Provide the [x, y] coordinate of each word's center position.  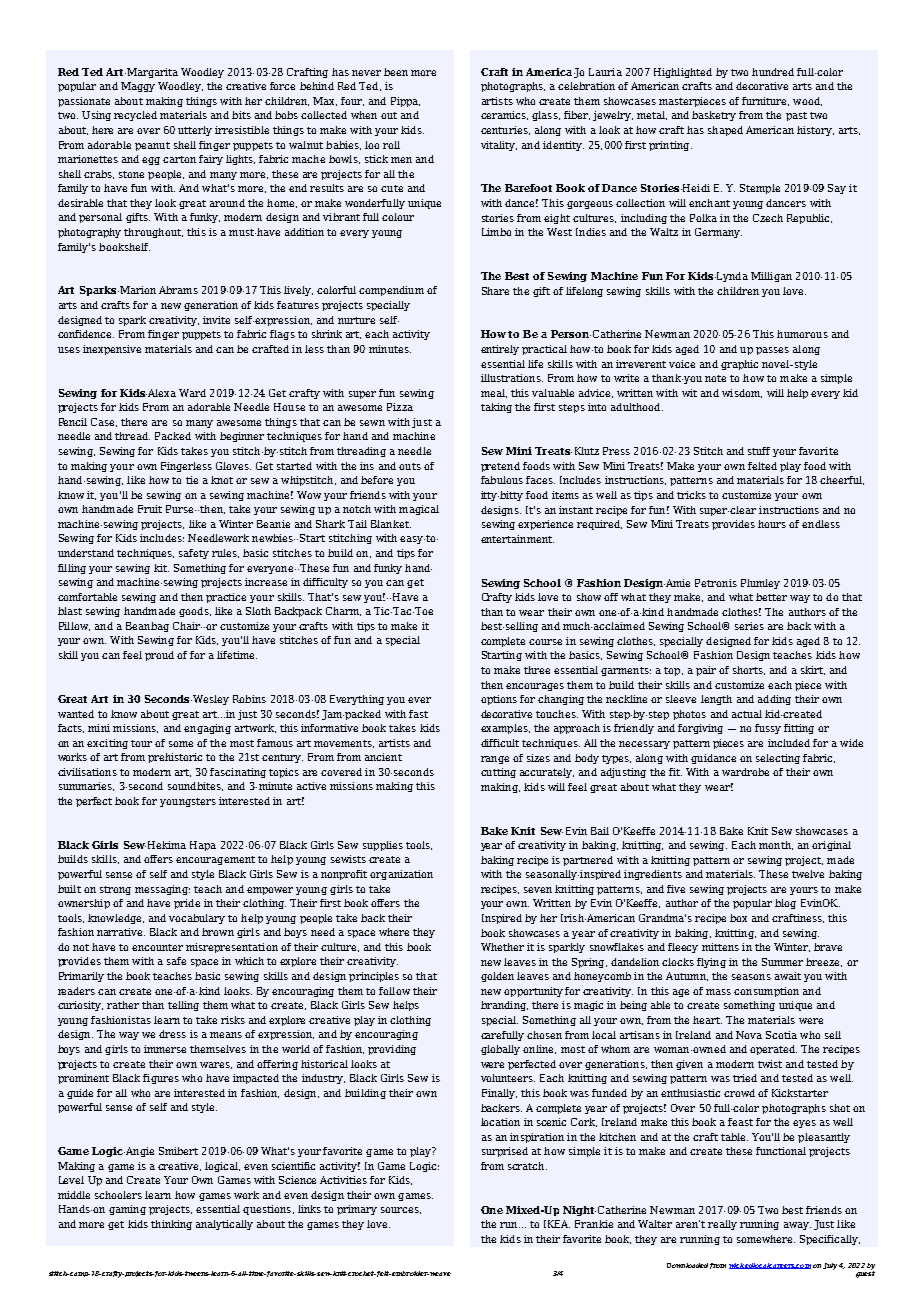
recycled [135, 116]
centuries [505, 130]
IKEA [557, 1224]
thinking [171, 1225]
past [796, 116]
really [722, 1225]
